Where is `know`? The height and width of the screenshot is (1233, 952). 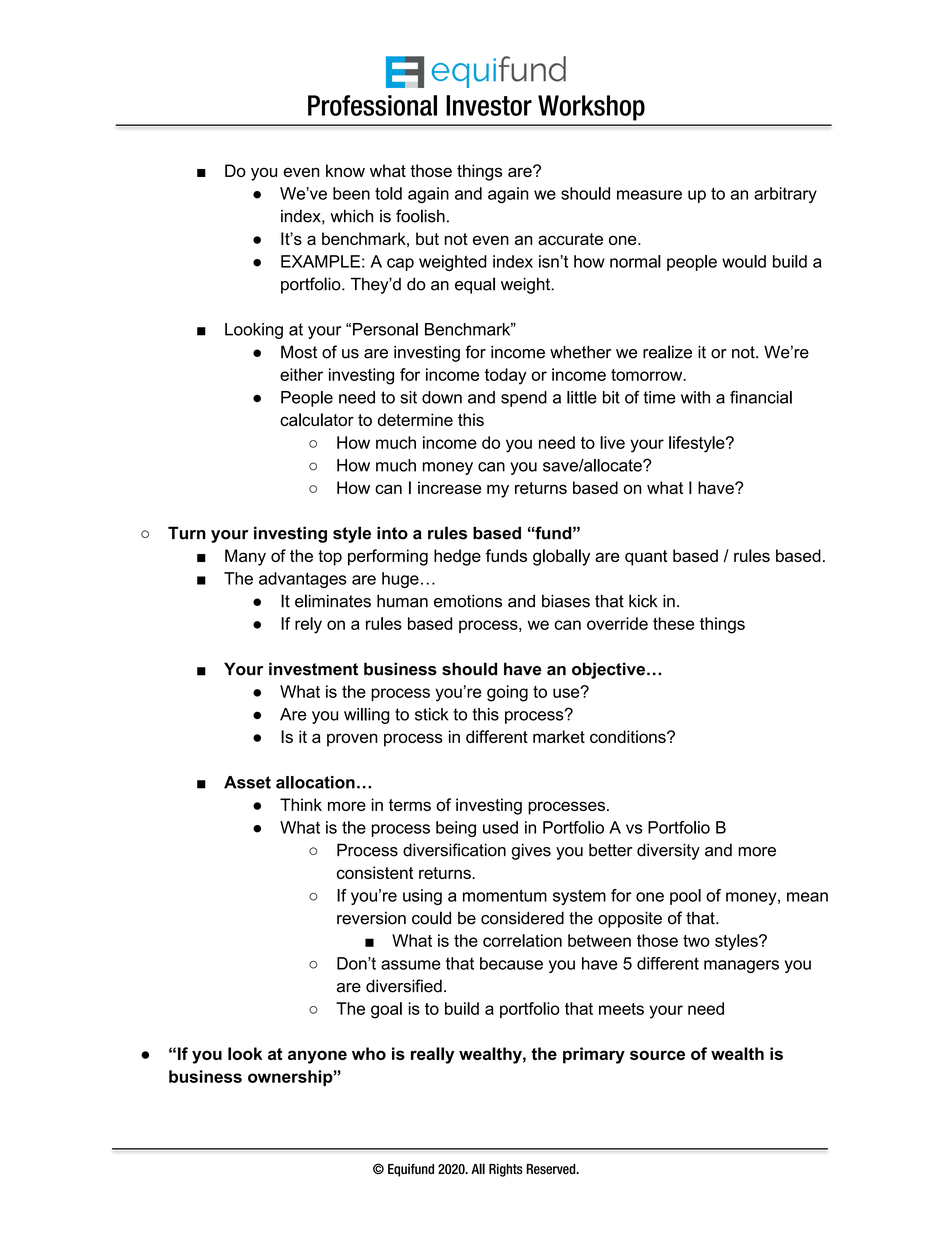
know is located at coordinates (345, 170).
